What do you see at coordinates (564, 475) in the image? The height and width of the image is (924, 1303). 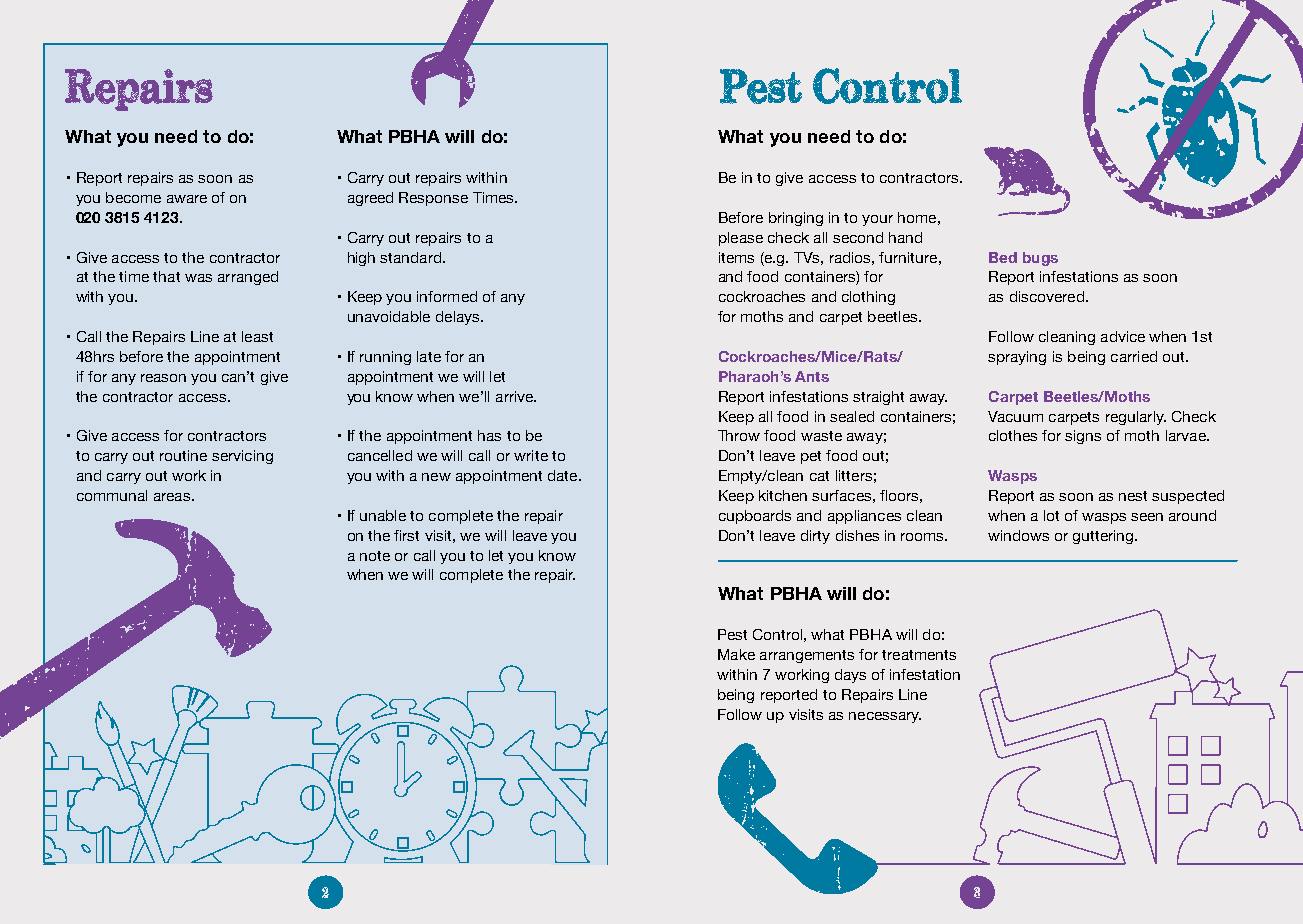 I see `date` at bounding box center [564, 475].
